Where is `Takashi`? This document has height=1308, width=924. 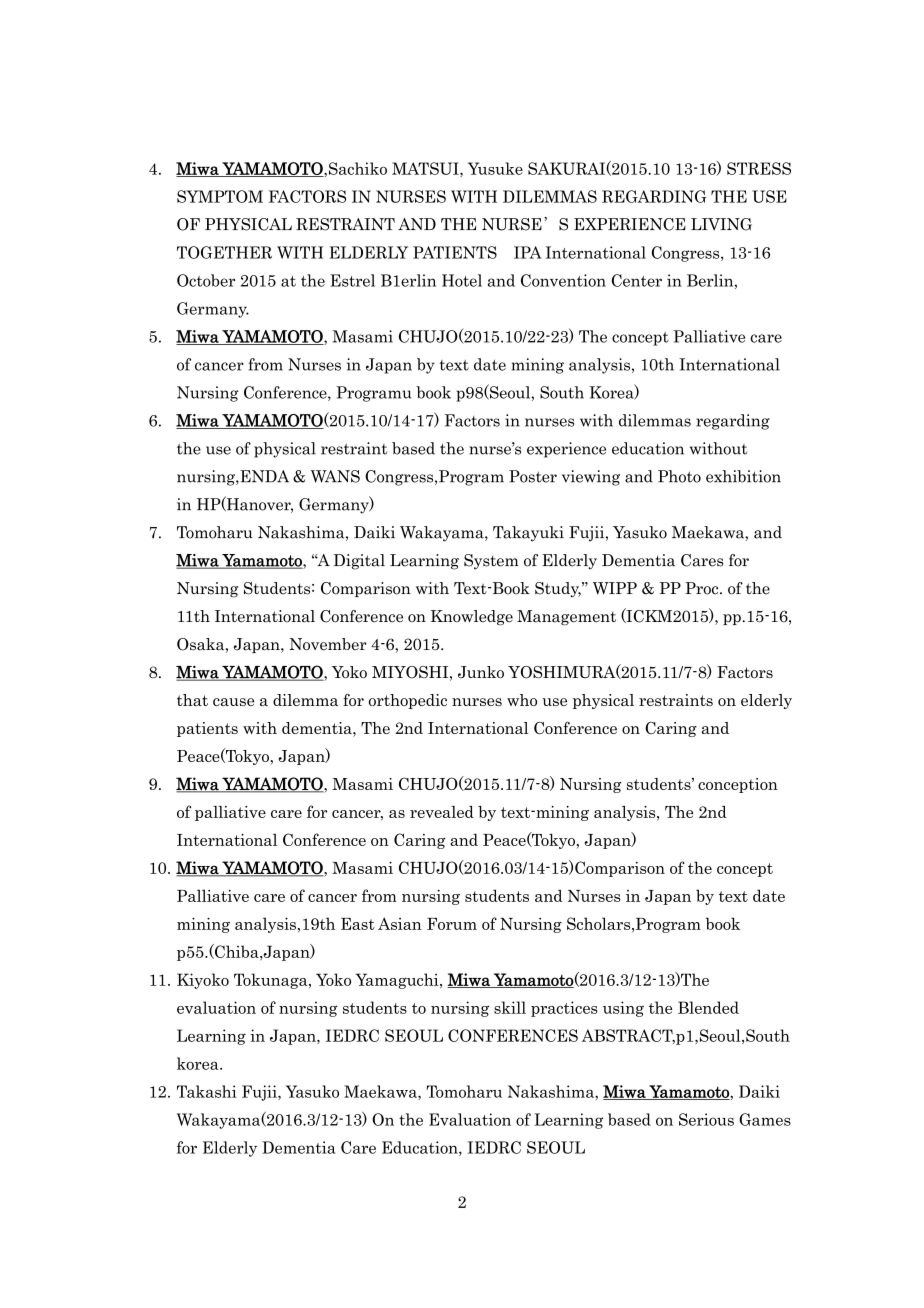
Takashi is located at coordinates (207, 1091).
